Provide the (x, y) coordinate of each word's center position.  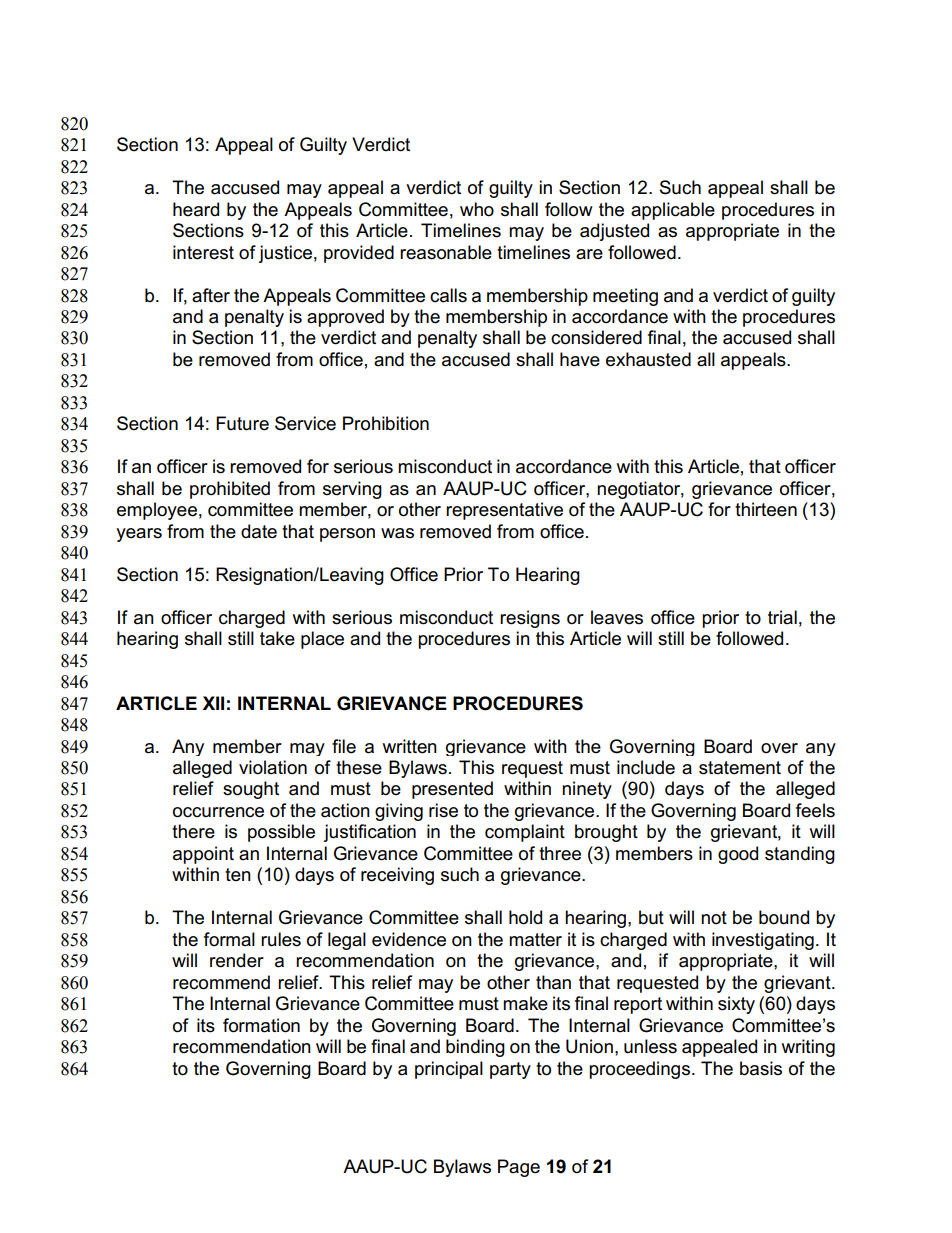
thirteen (766, 509)
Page (519, 1168)
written (410, 746)
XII (213, 703)
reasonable (446, 252)
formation (261, 1025)
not (714, 918)
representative (504, 511)
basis (761, 1068)
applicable (673, 211)
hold (525, 917)
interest (203, 252)
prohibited (230, 490)
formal (229, 939)
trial (782, 617)
